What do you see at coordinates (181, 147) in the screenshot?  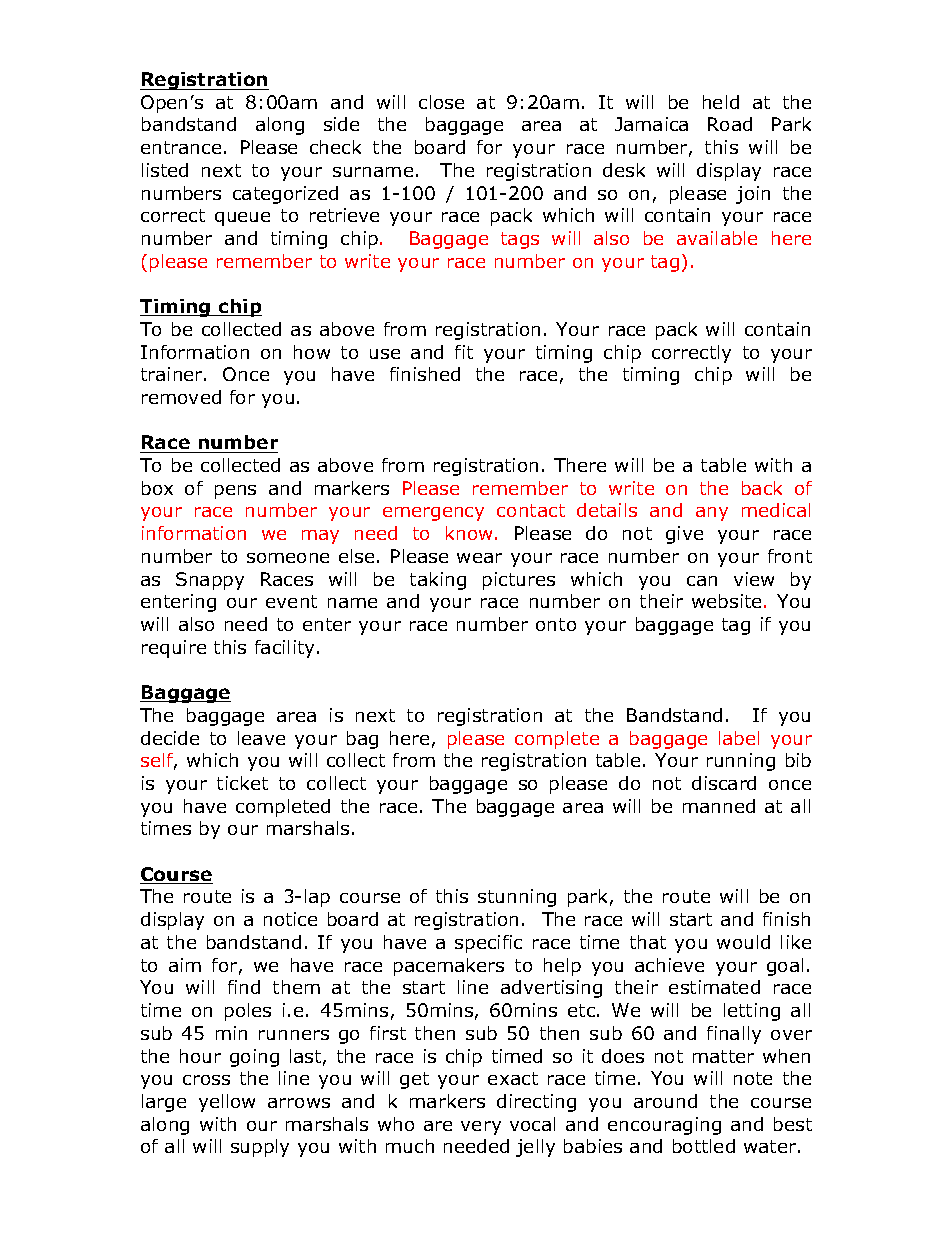 I see `entrance` at bounding box center [181, 147].
